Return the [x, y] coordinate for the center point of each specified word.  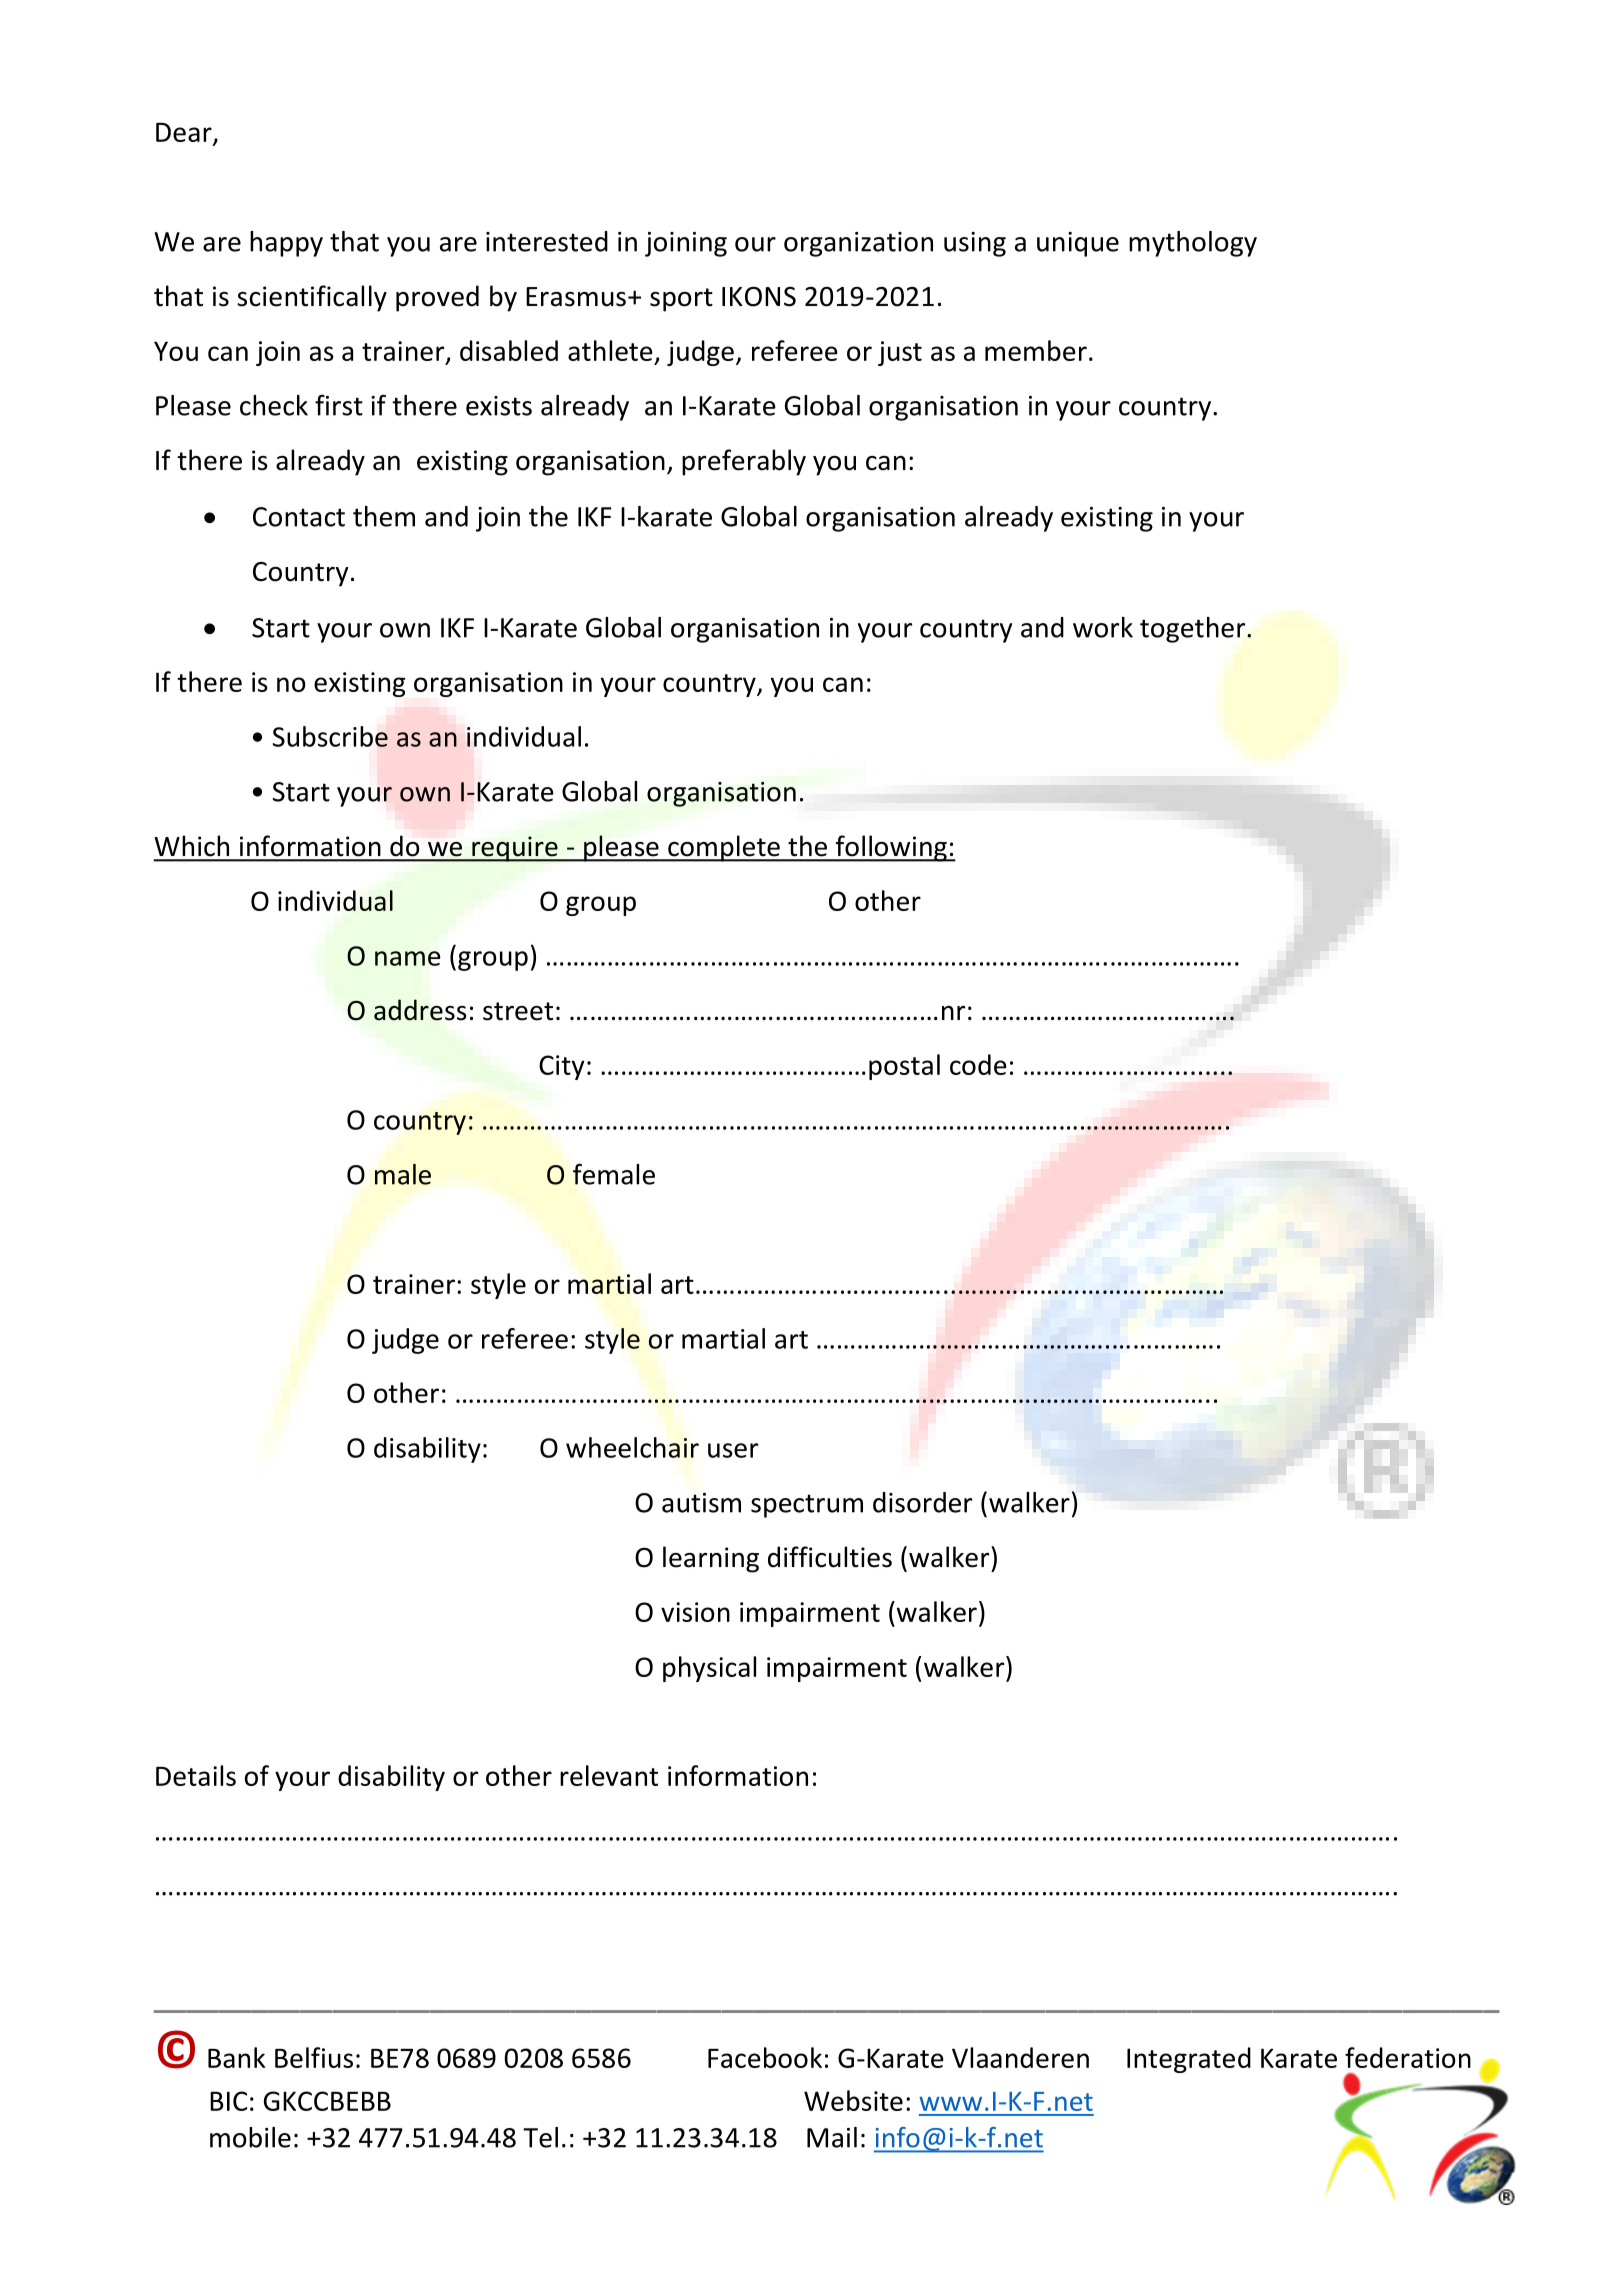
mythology [1193, 244]
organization [858, 244]
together [1194, 630]
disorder [922, 1502]
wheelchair [632, 1447]
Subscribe [330, 736]
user [733, 1450]
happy [286, 244]
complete [724, 848]
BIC [228, 2101]
